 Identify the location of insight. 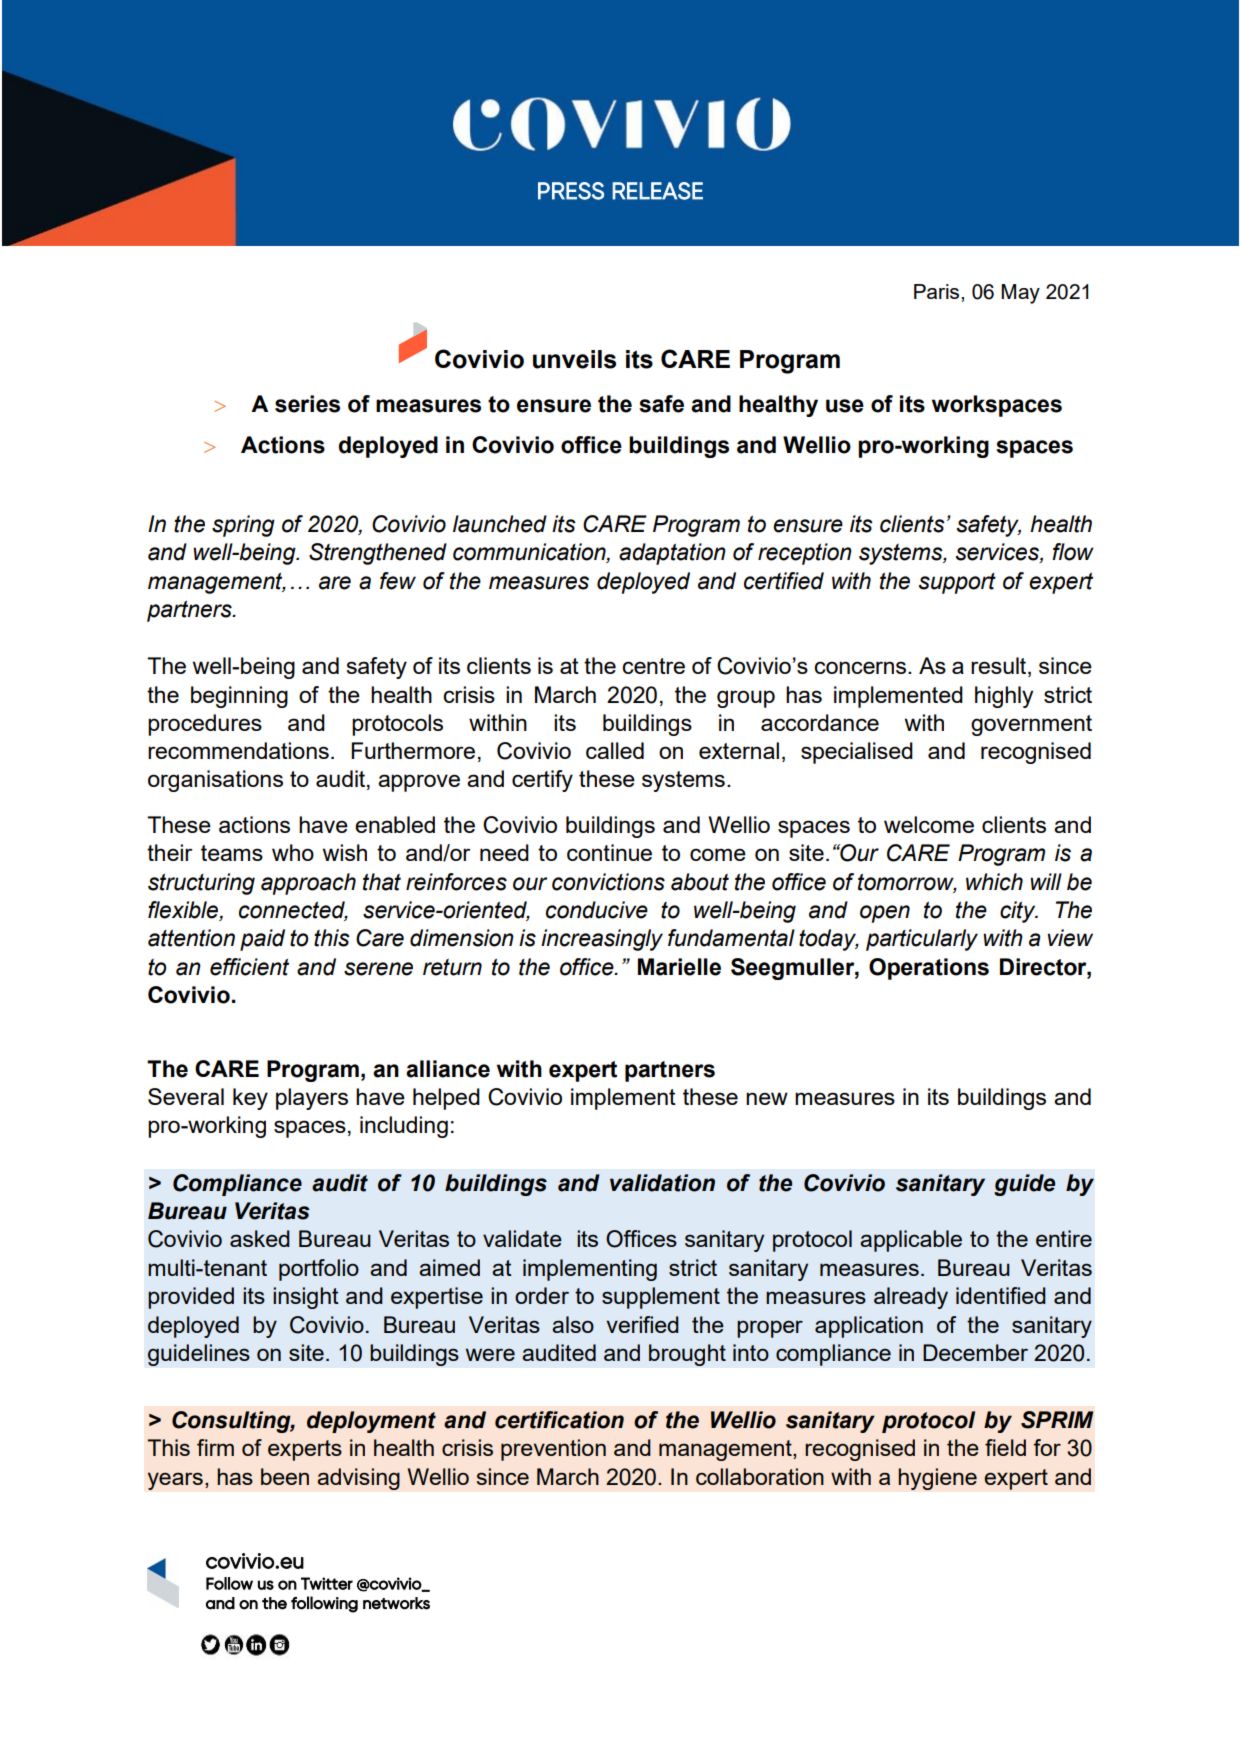
(306, 1298).
